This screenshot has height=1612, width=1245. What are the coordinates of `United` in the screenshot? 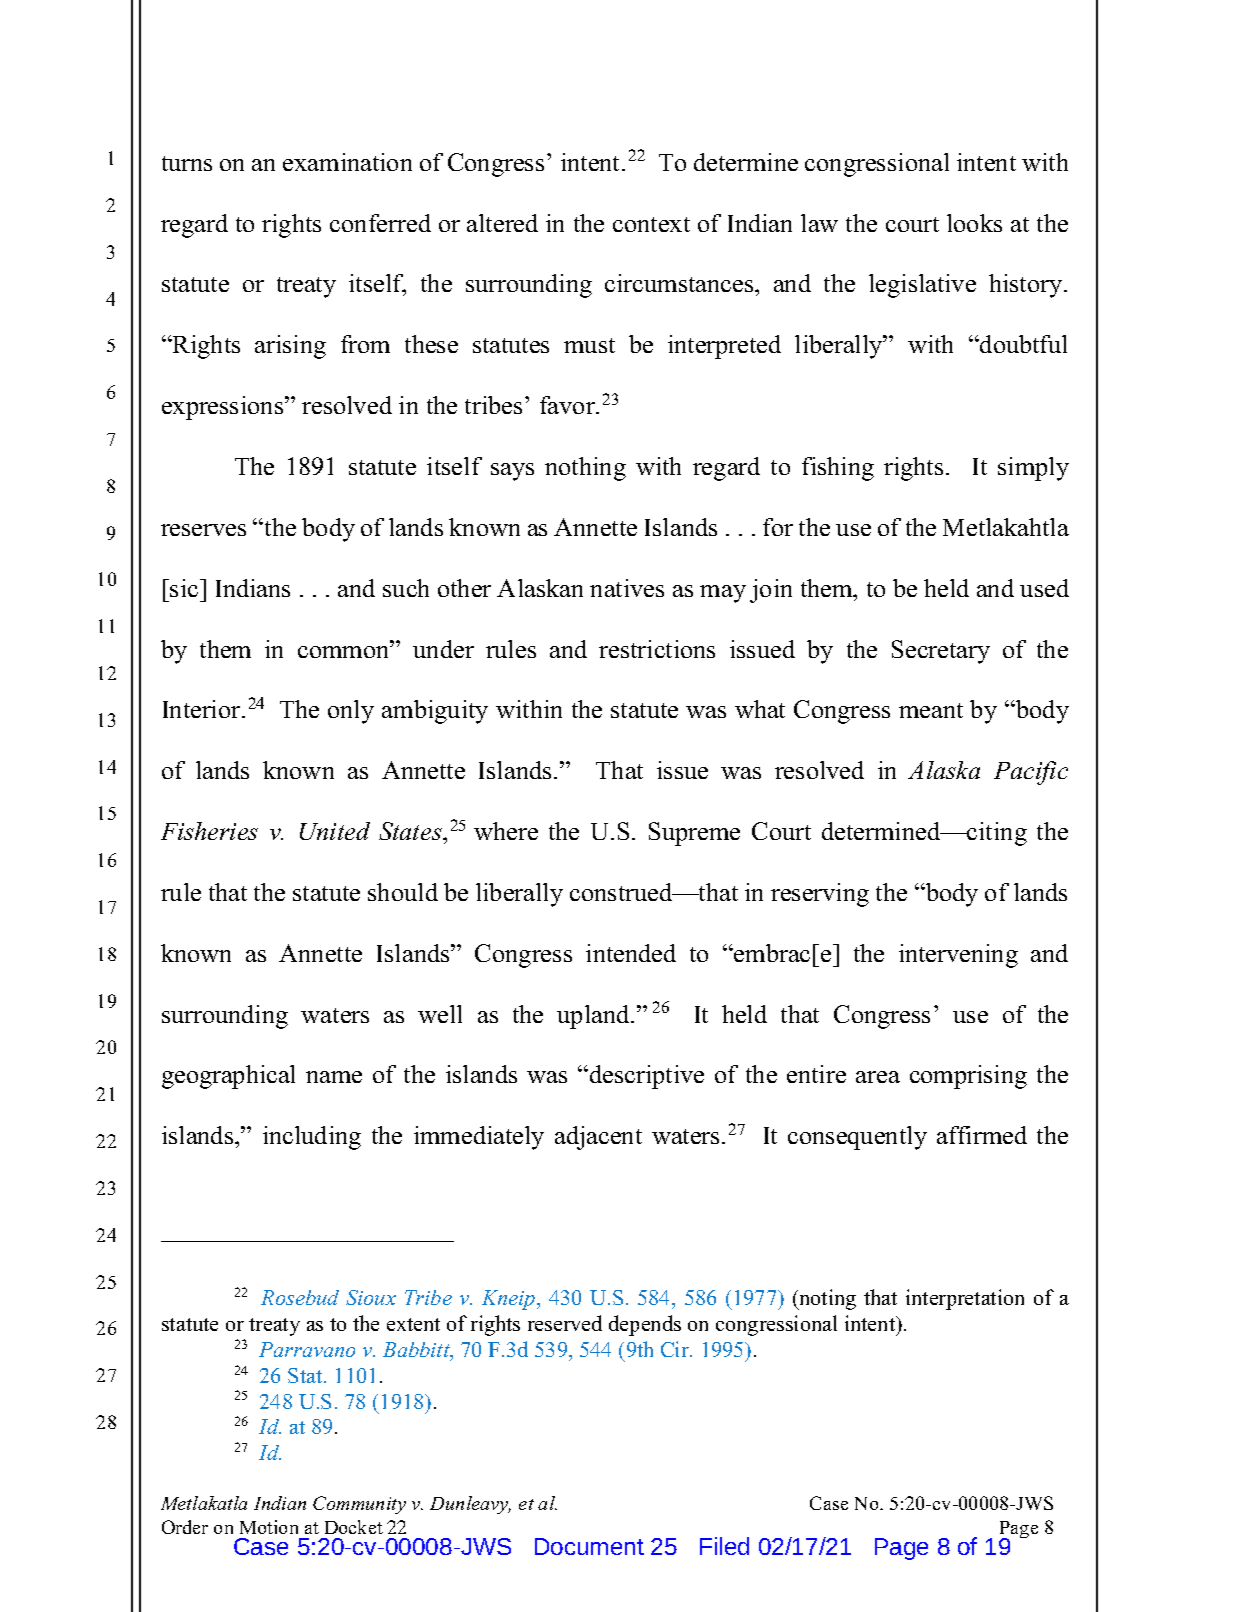 It's located at (335, 831).
